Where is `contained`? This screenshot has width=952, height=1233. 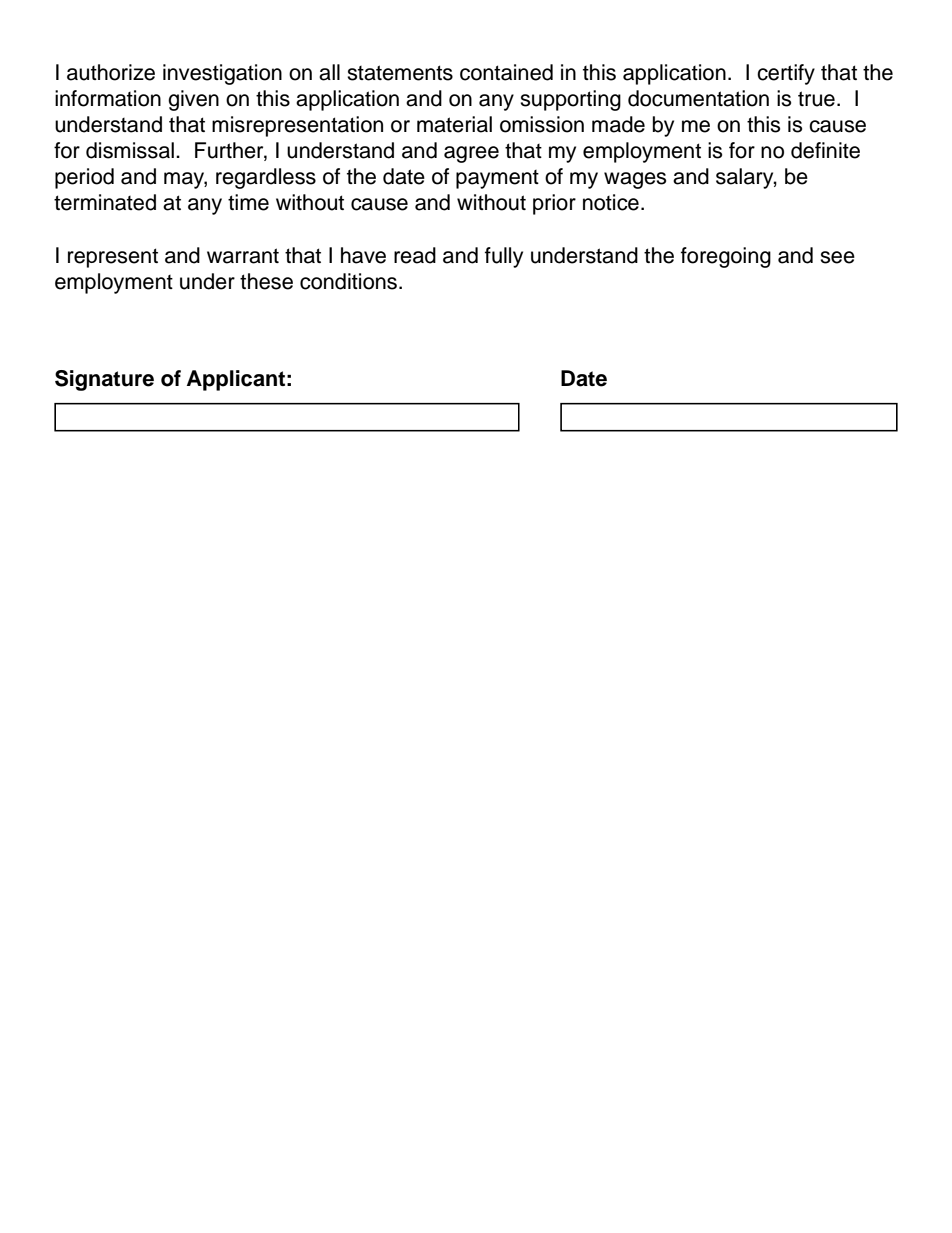
contained is located at coordinates (506, 72).
